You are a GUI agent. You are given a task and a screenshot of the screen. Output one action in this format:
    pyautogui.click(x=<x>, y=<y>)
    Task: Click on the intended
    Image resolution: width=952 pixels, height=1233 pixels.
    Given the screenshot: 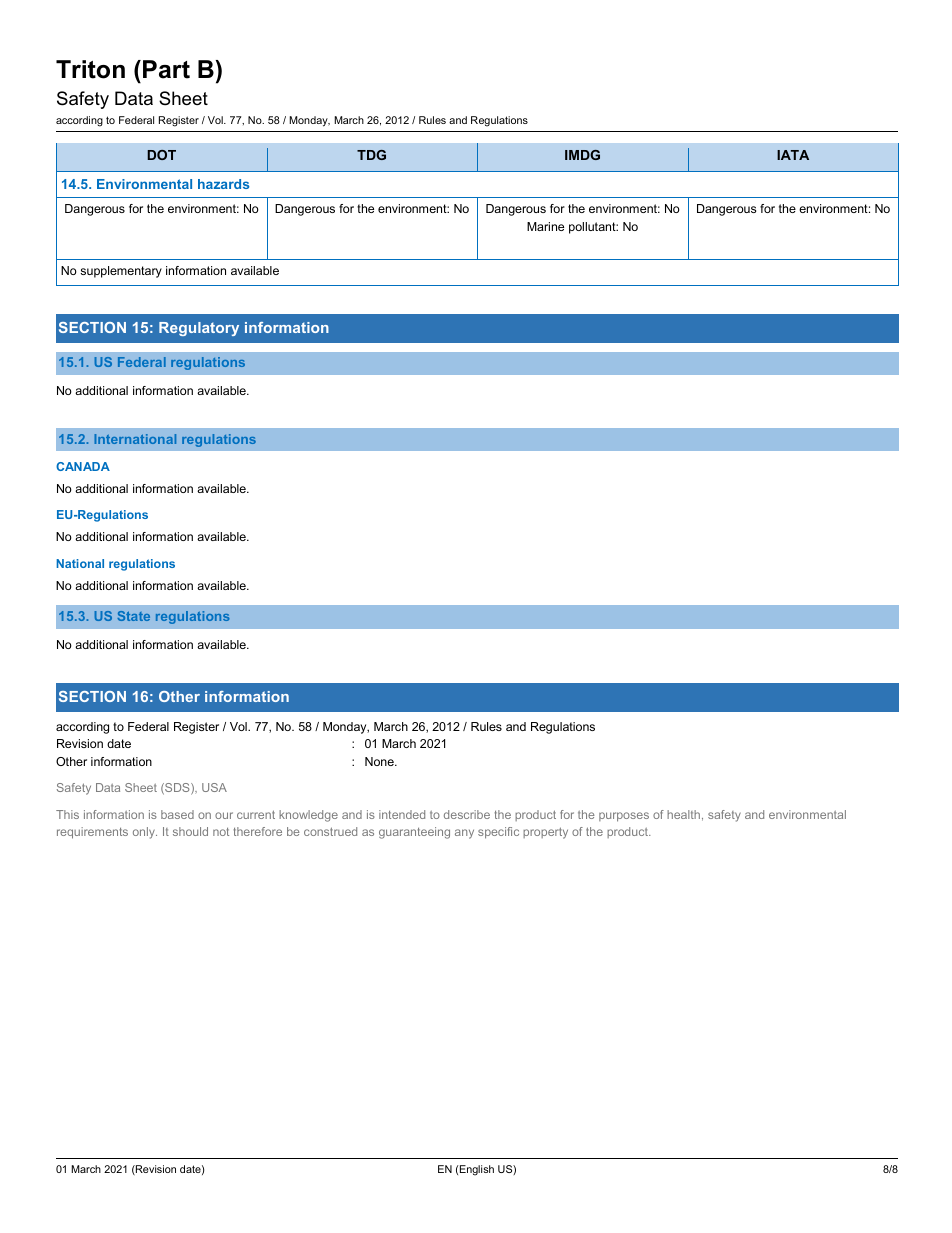 What is the action you would take?
    pyautogui.click(x=402, y=814)
